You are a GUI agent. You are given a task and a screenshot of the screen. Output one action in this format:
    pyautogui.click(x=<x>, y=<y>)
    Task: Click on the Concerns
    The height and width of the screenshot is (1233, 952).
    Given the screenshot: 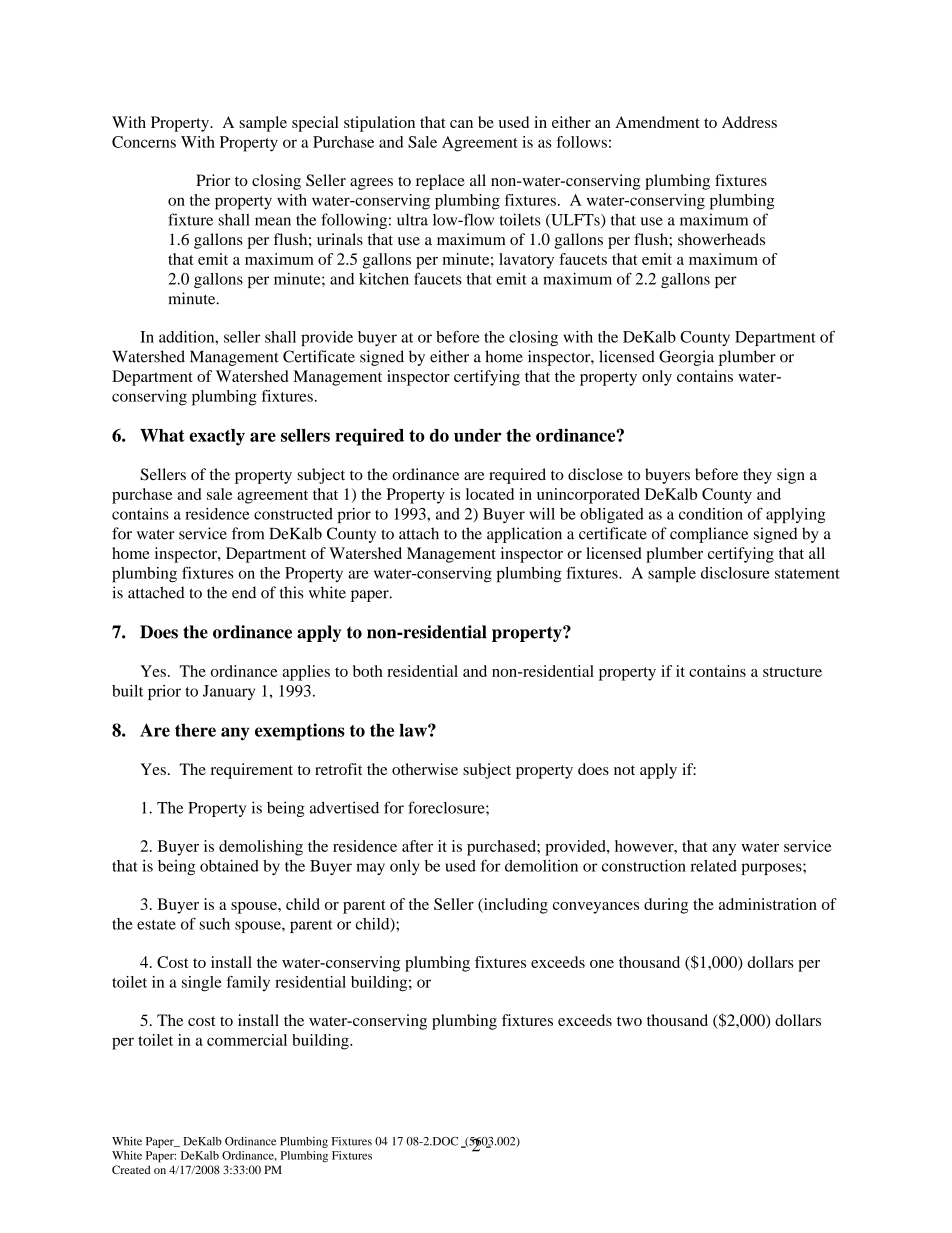 What is the action you would take?
    pyautogui.click(x=144, y=142)
